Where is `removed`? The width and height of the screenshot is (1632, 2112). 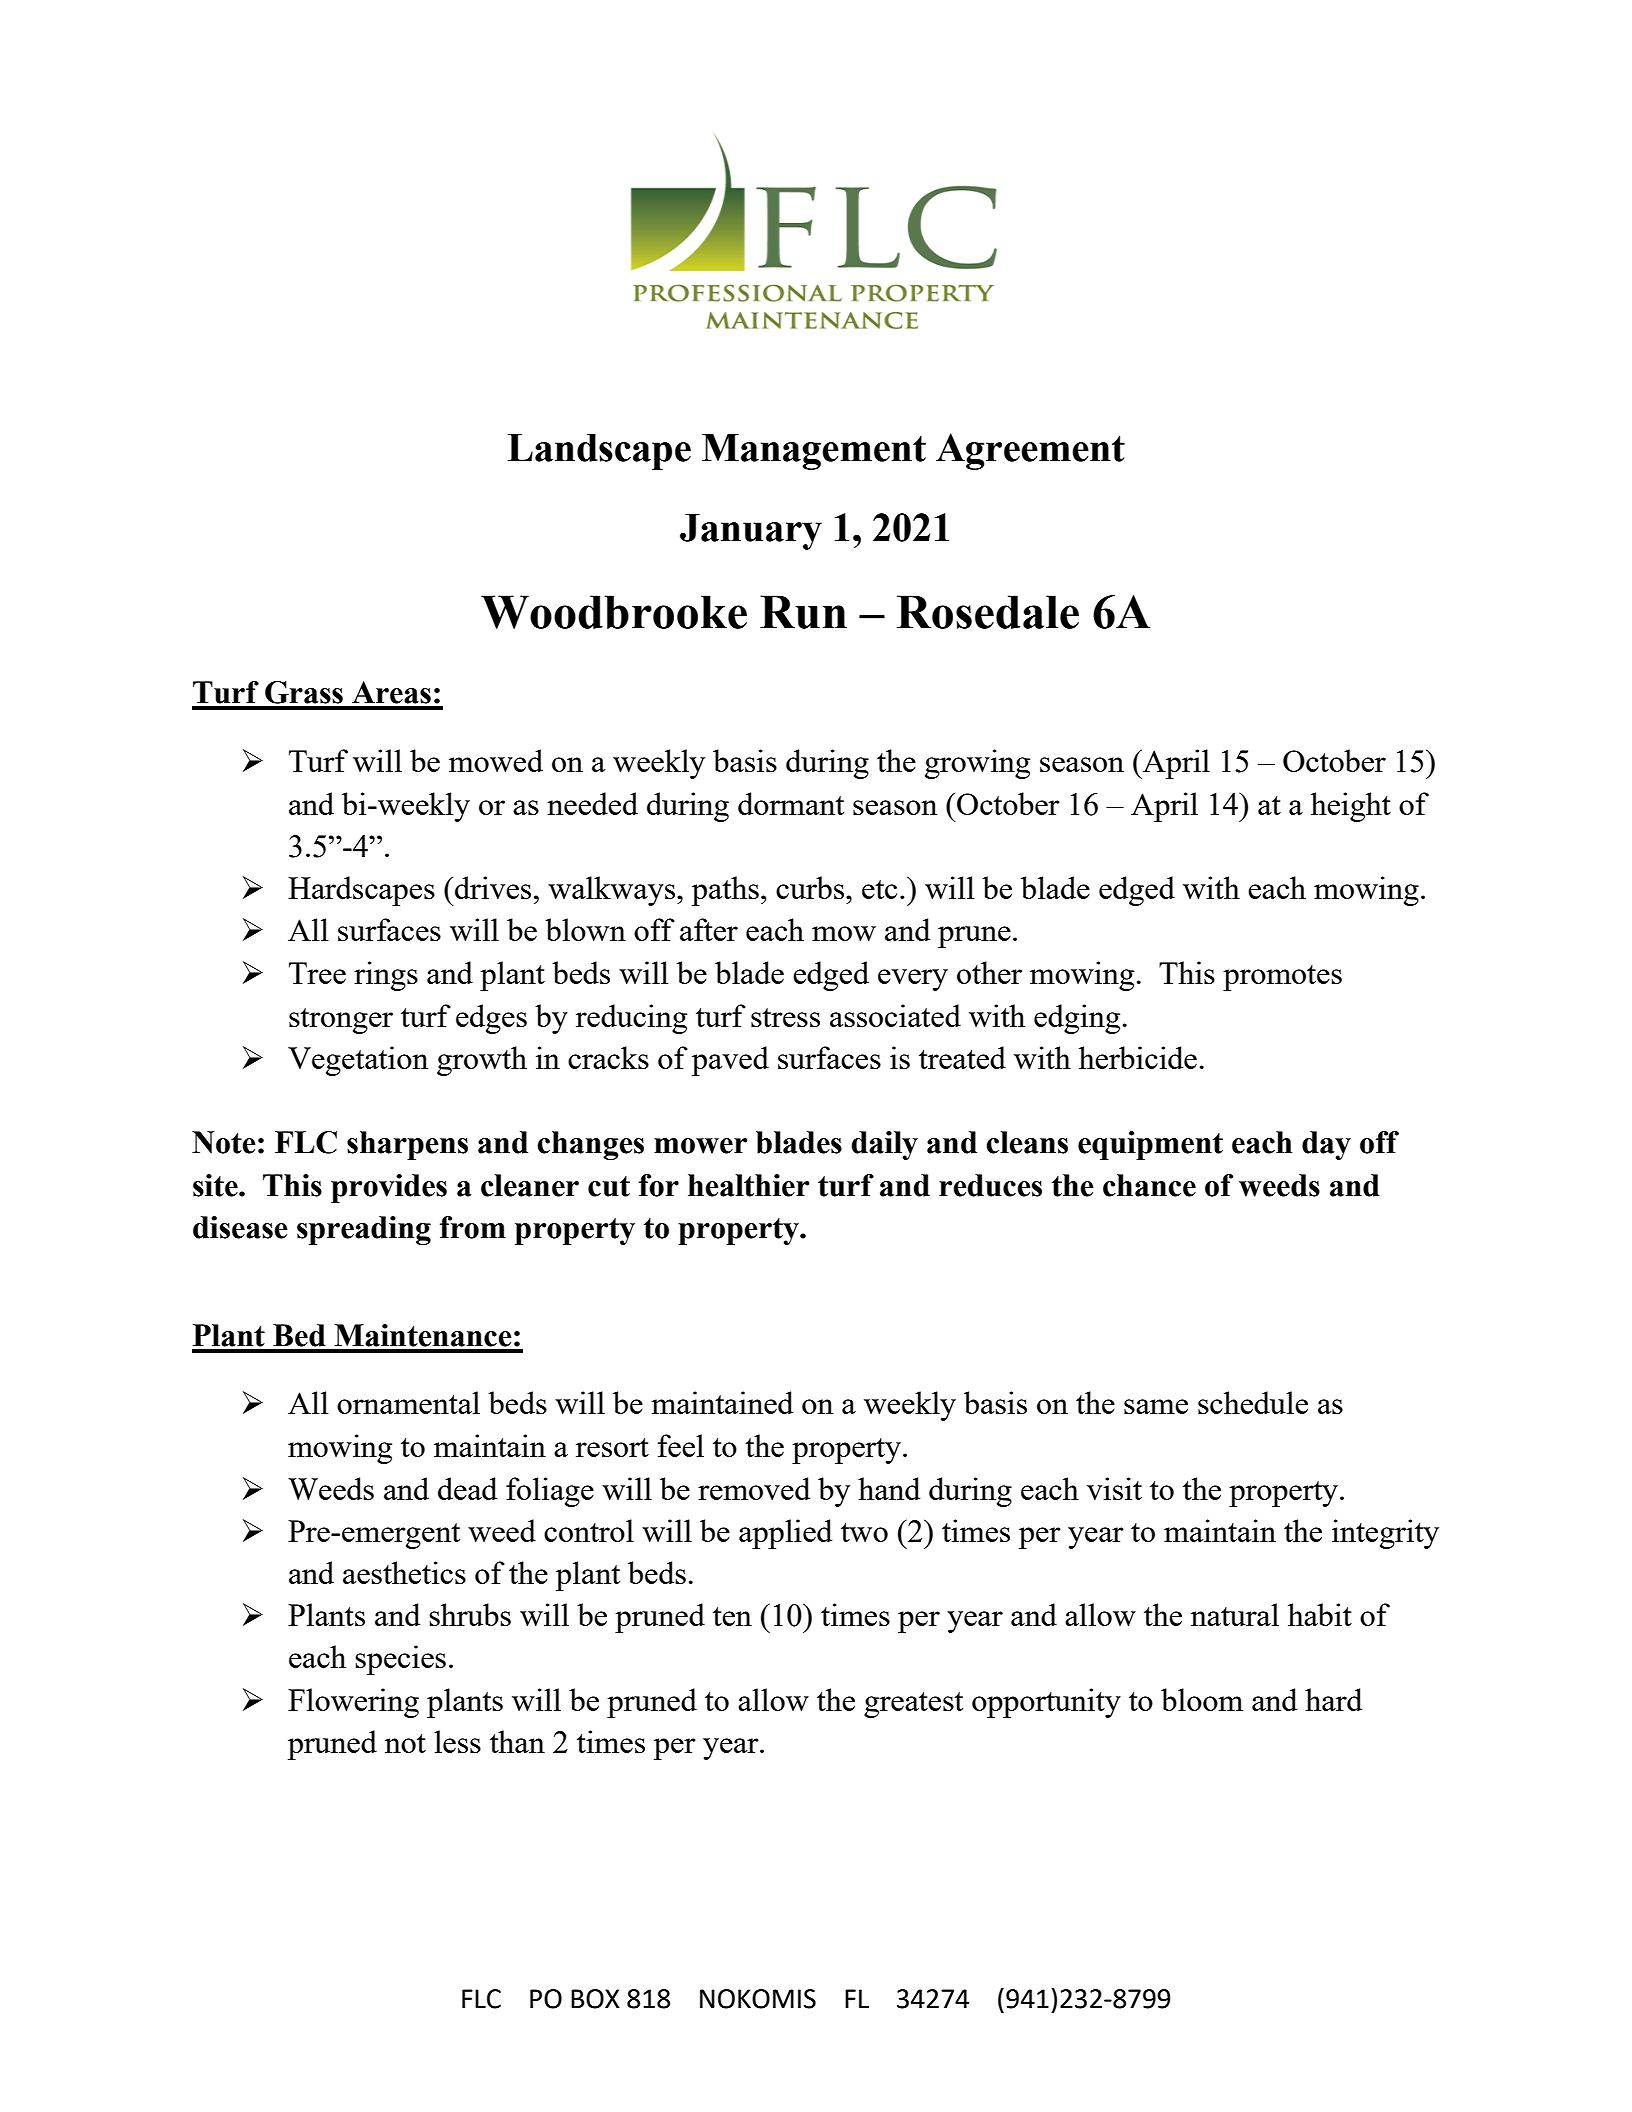 removed is located at coordinates (754, 1488).
